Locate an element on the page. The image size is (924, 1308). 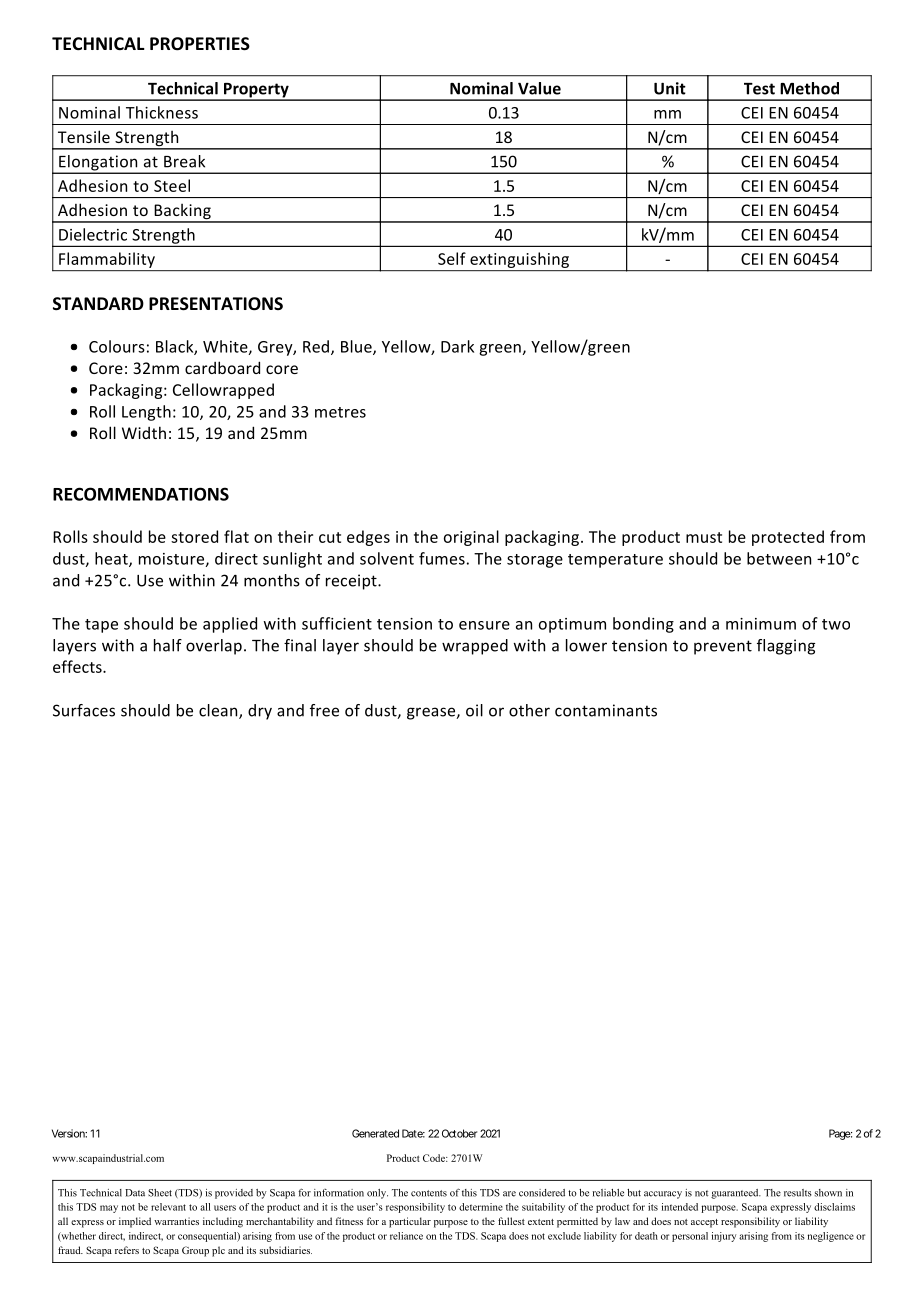
determine is located at coordinates (481, 1207).
